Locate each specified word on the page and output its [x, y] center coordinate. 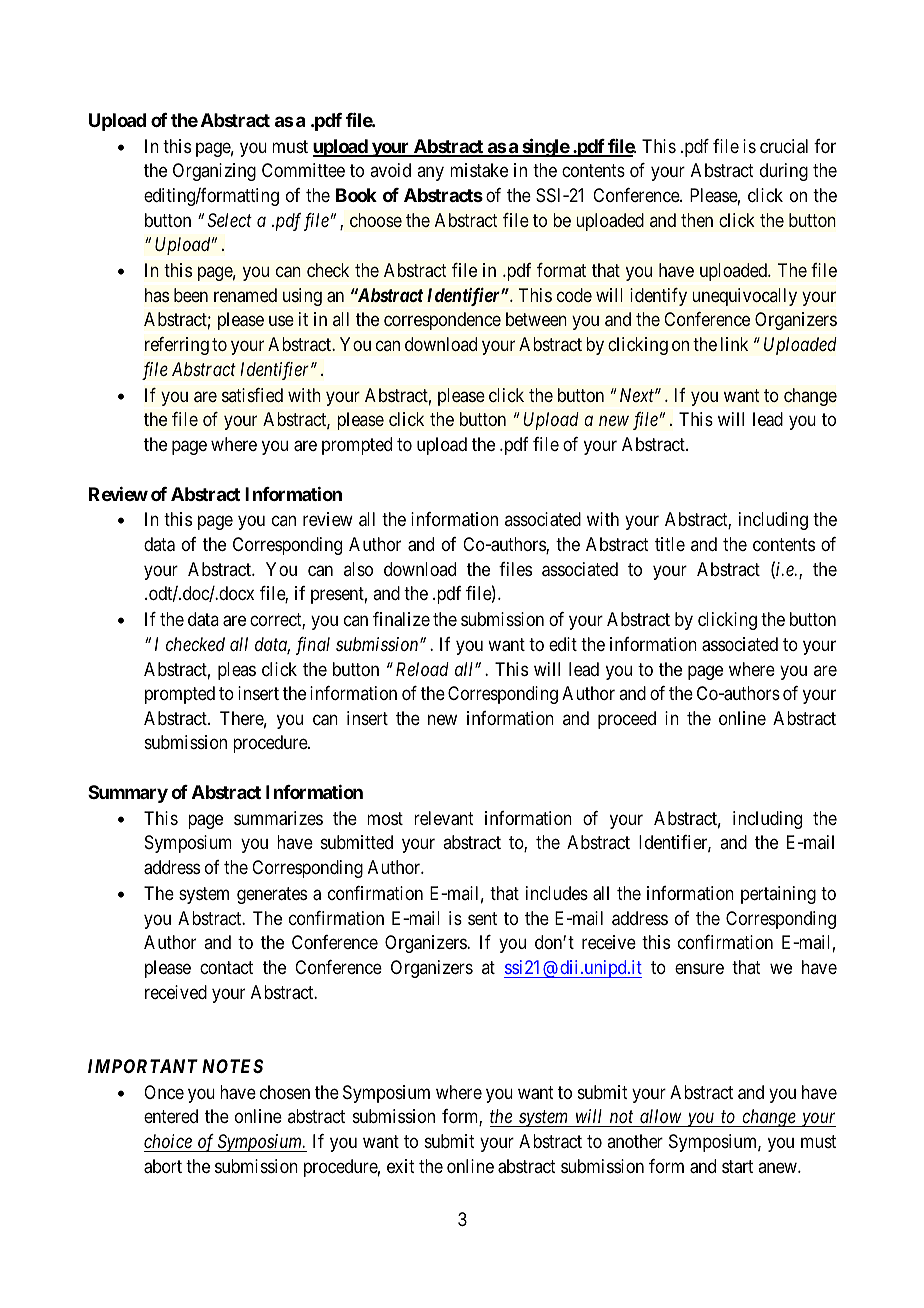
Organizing [214, 172]
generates [272, 895]
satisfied [252, 395]
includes [557, 893]
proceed [627, 720]
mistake [479, 170]
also [358, 569]
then [697, 220]
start [737, 1167]
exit [401, 1166]
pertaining [778, 895]
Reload [422, 669]
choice [168, 1141]
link [734, 344]
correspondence [442, 321]
